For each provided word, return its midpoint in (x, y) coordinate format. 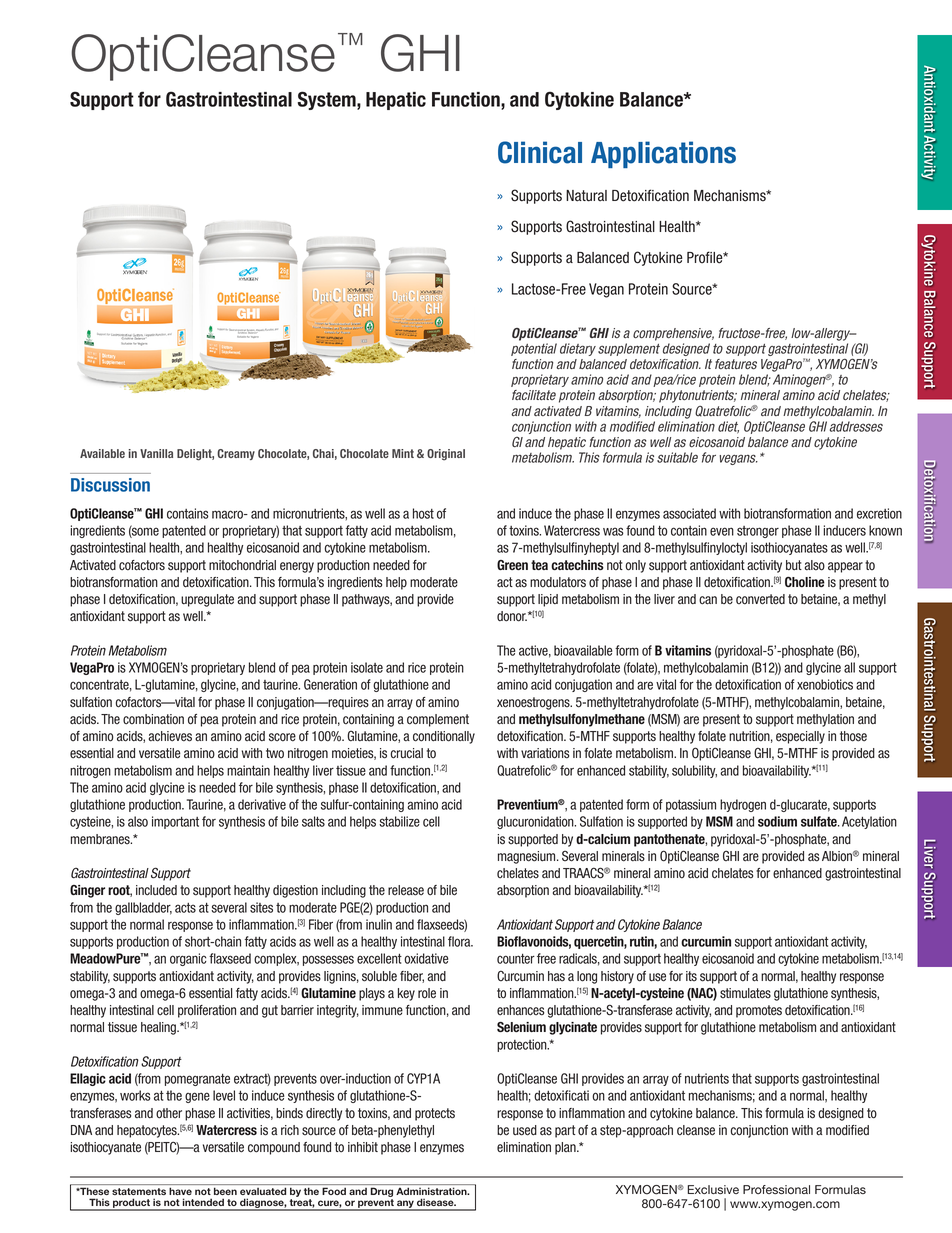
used (525, 1130)
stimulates (745, 993)
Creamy (236, 454)
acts (185, 908)
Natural (586, 196)
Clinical (540, 152)
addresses (856, 426)
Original (446, 455)
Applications (663, 154)
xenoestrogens (534, 703)
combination (153, 719)
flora (460, 941)
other (169, 1113)
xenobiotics (825, 684)
